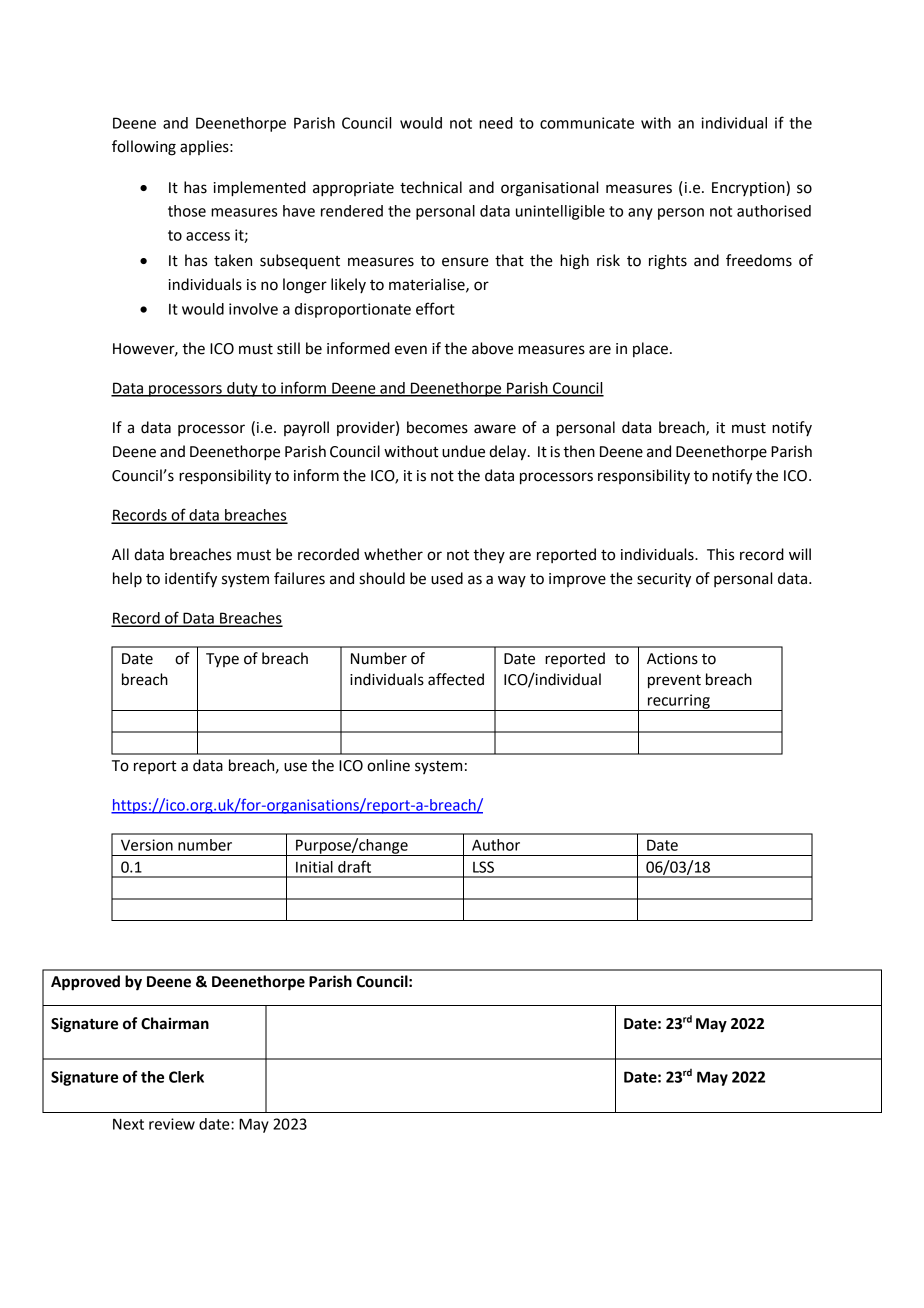  I want to click on technical, so click(431, 187).
